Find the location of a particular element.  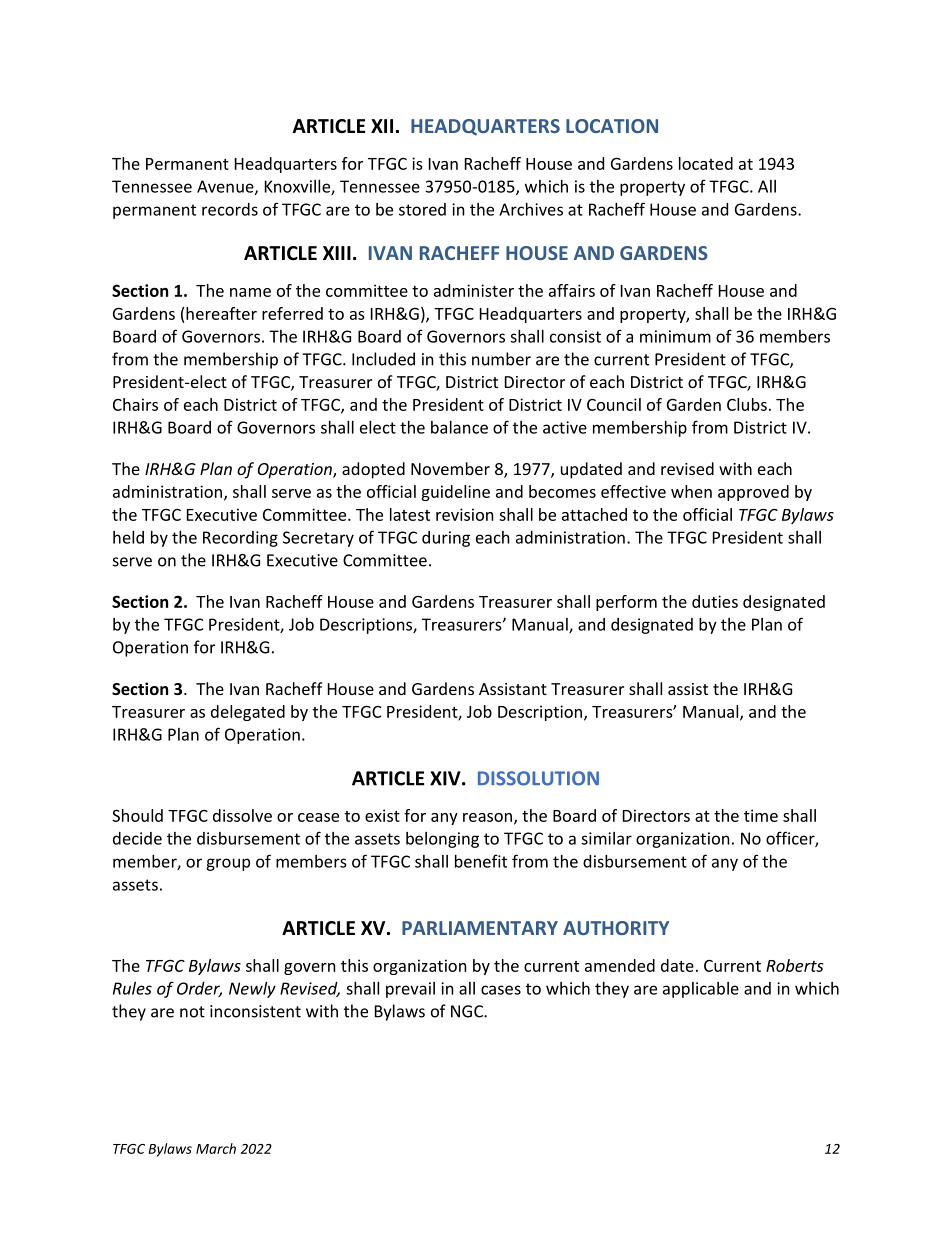

number is located at coordinates (501, 359).
